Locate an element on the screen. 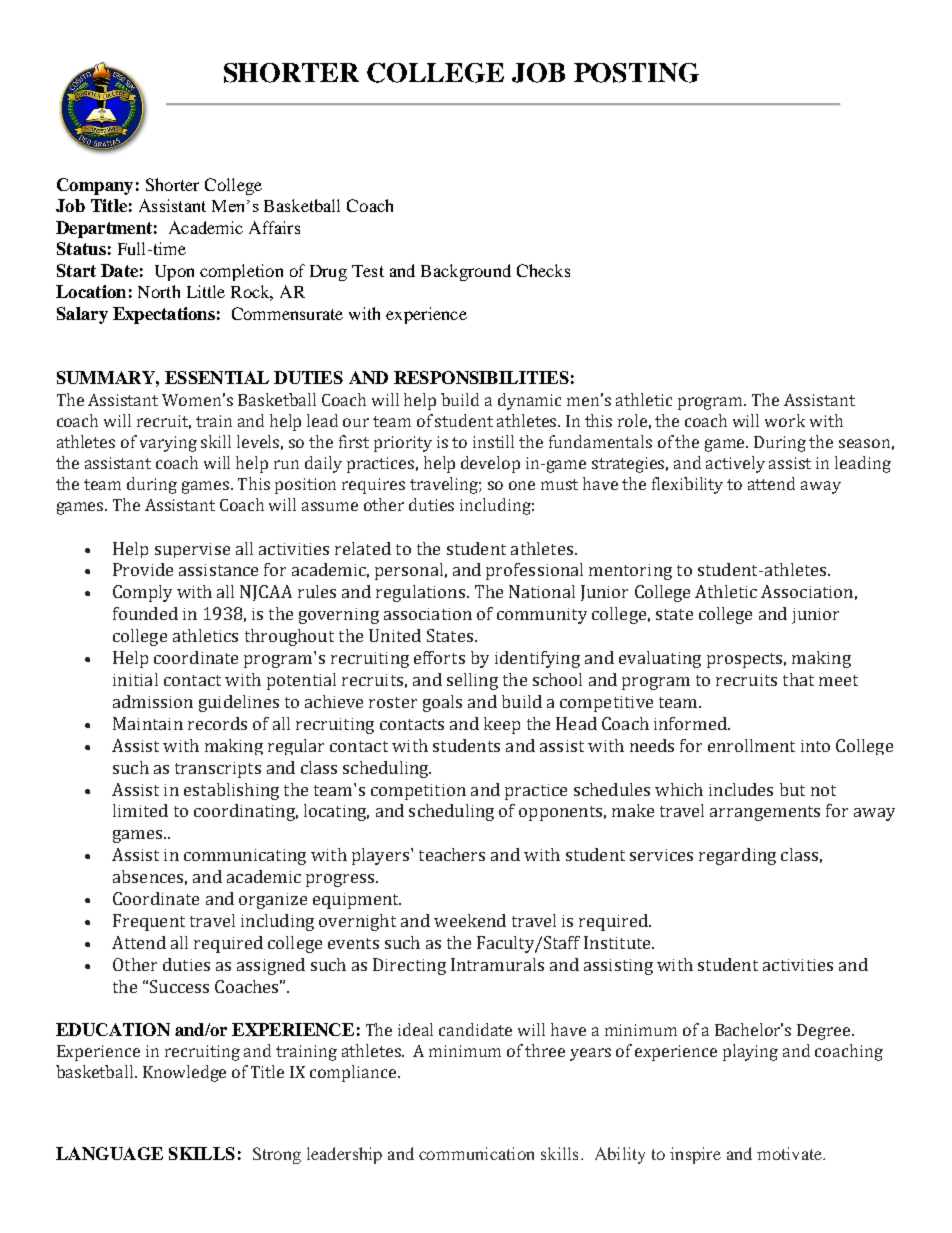 The width and height of the screenshot is (952, 1233). teachers is located at coordinates (452, 854).
